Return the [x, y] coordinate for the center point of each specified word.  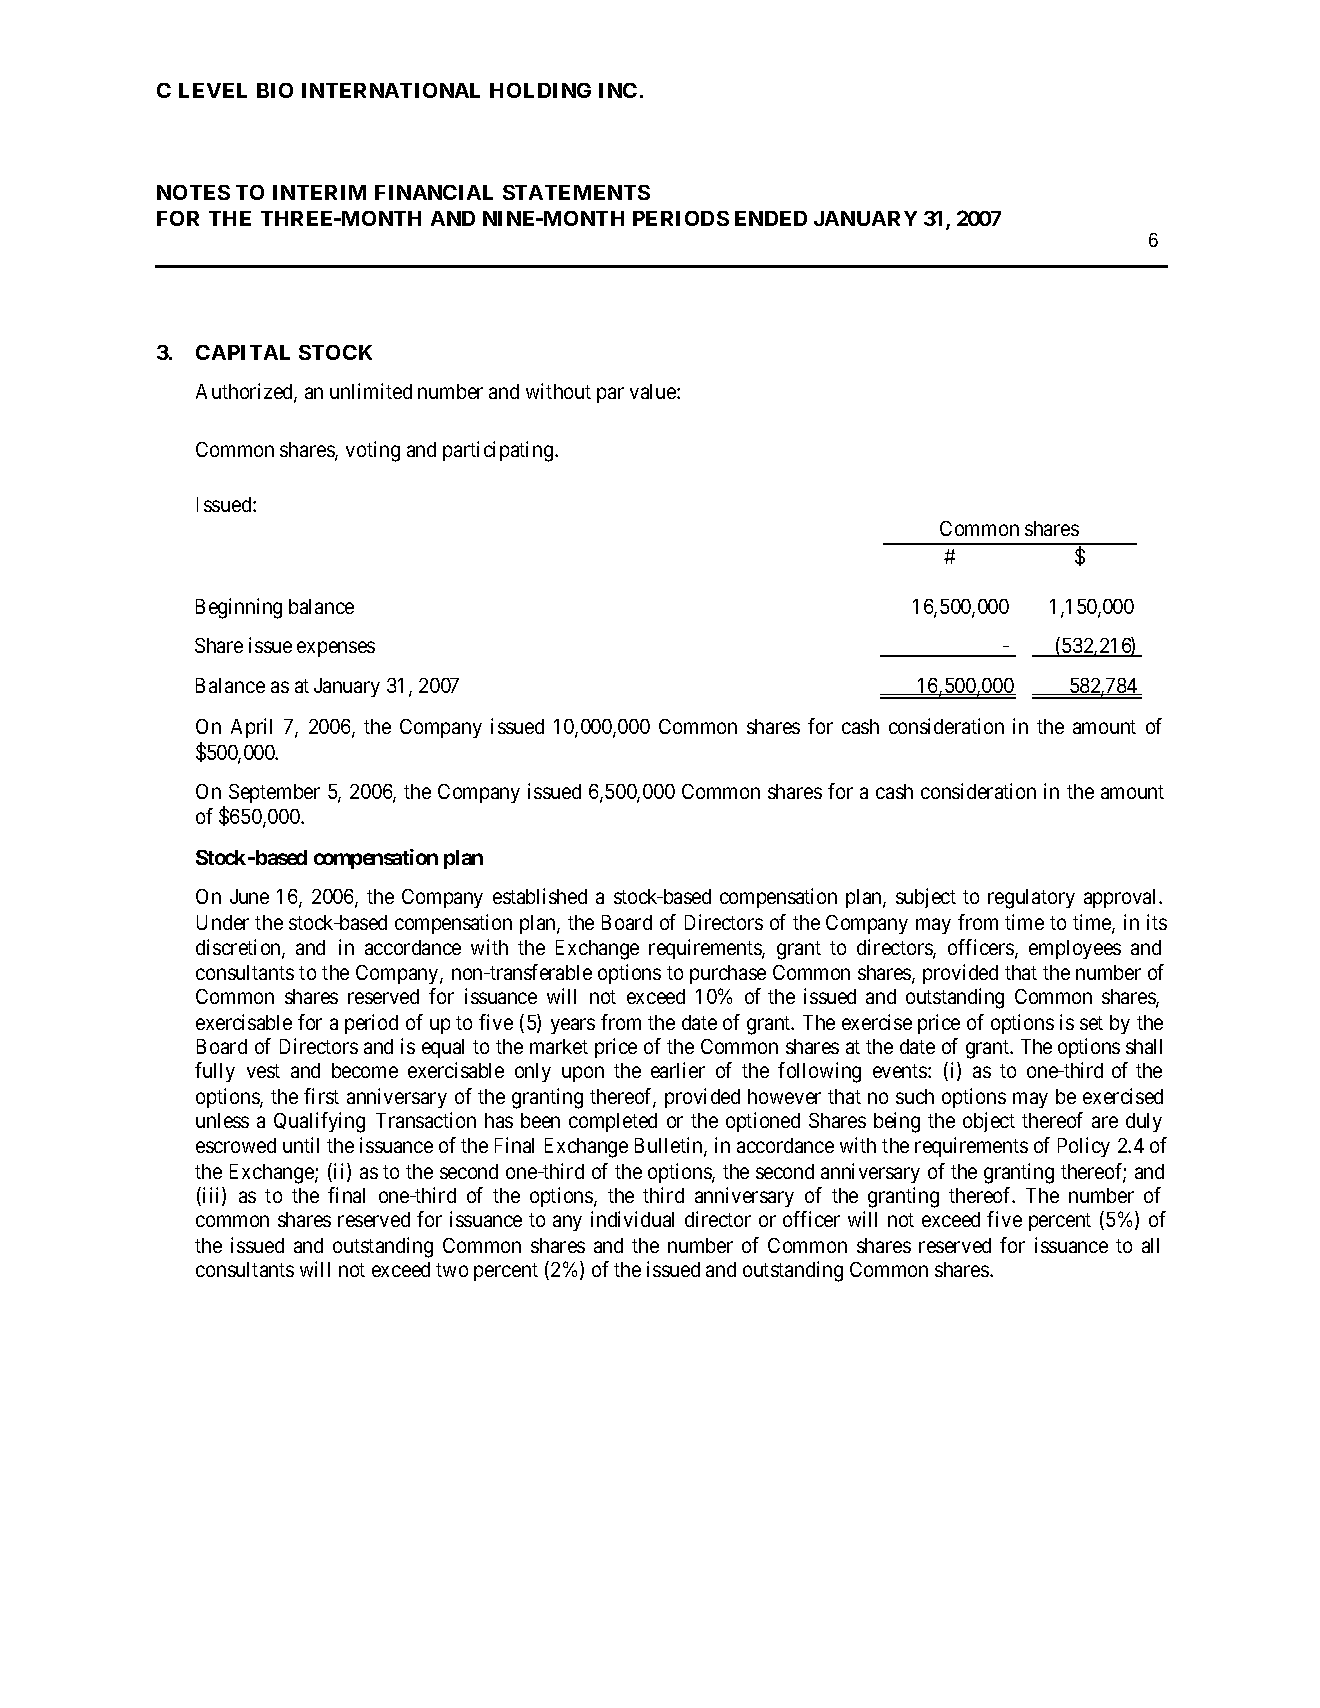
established [540, 896]
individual [632, 1219]
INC [618, 90]
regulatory [1031, 899]
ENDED [771, 218]
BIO [275, 90]
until [301, 1145]
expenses [336, 649]
